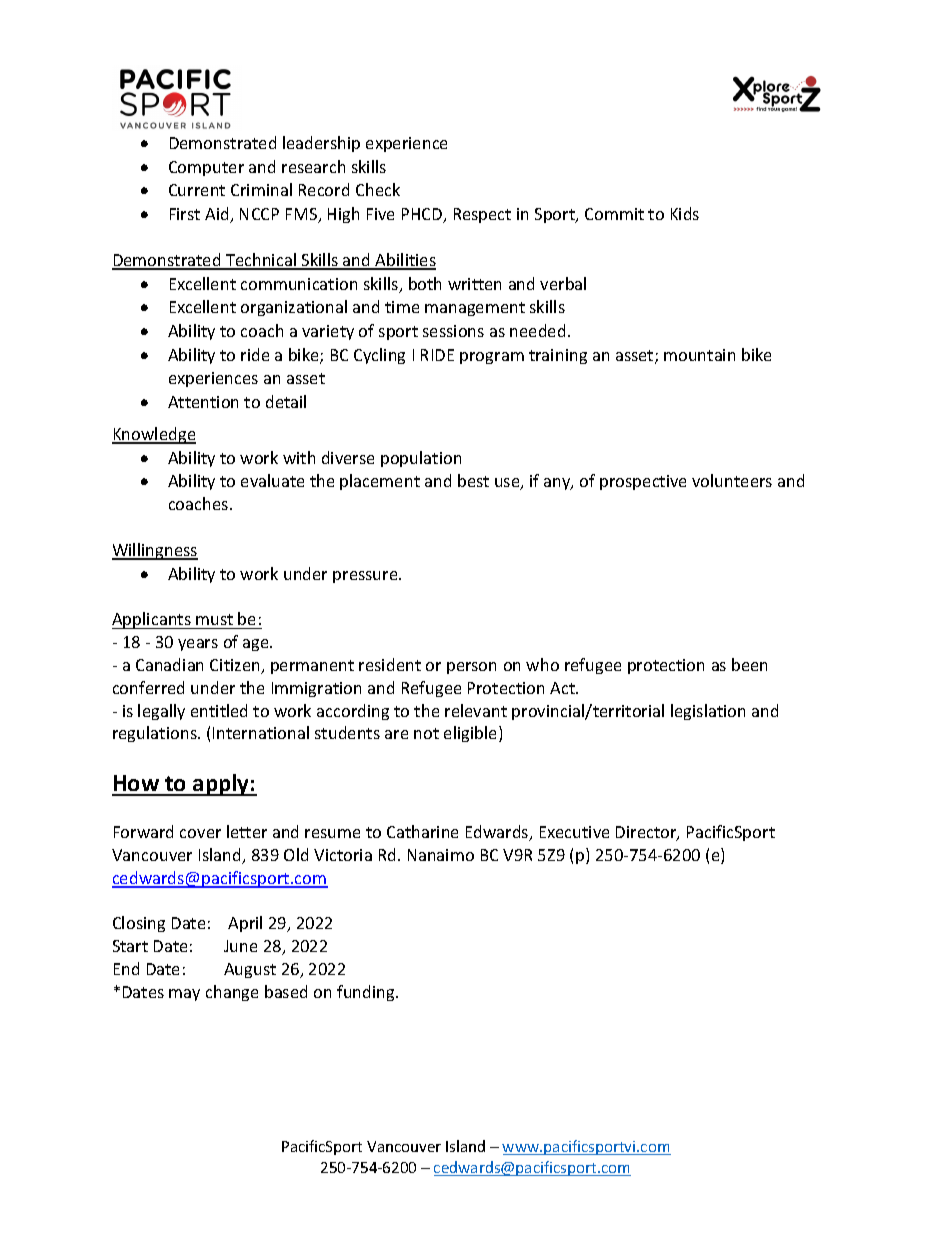 The height and width of the screenshot is (1233, 952). I want to click on Kids, so click(685, 213).
